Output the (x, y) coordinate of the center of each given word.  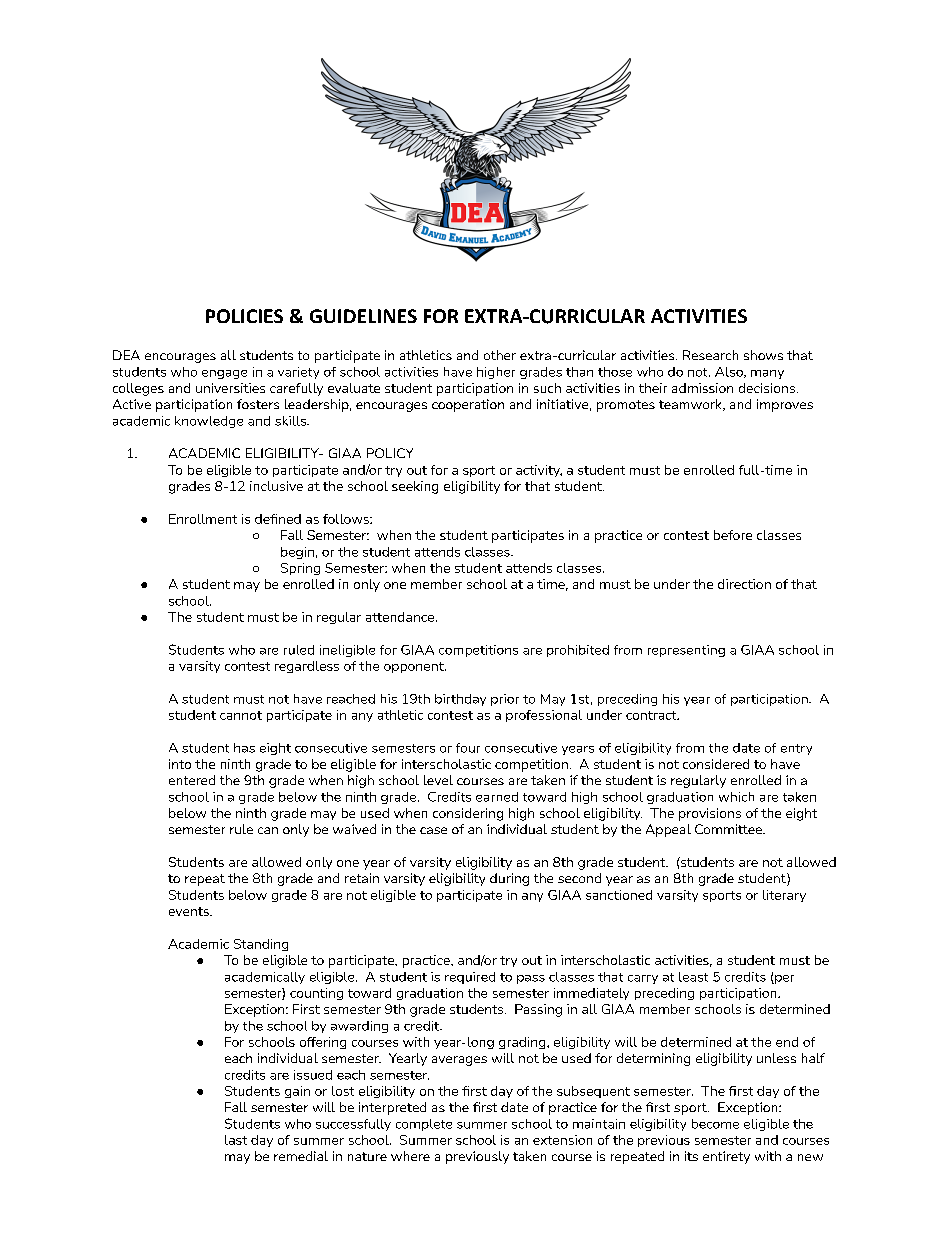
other (500, 355)
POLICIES (244, 316)
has (244, 748)
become (715, 1124)
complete (424, 1125)
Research (710, 355)
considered (716, 764)
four (468, 748)
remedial (301, 1156)
